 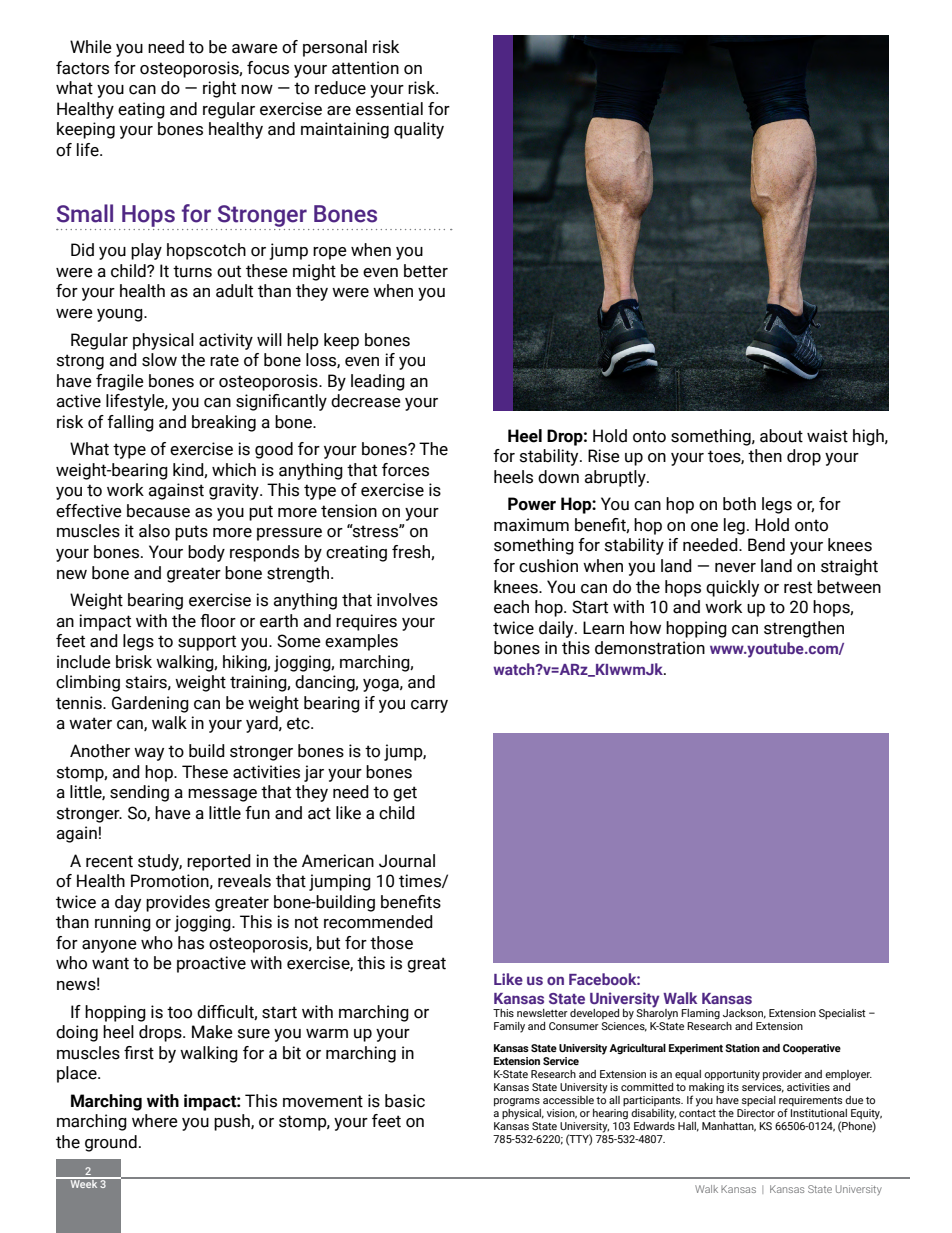 I want to click on where, so click(x=155, y=1121).
